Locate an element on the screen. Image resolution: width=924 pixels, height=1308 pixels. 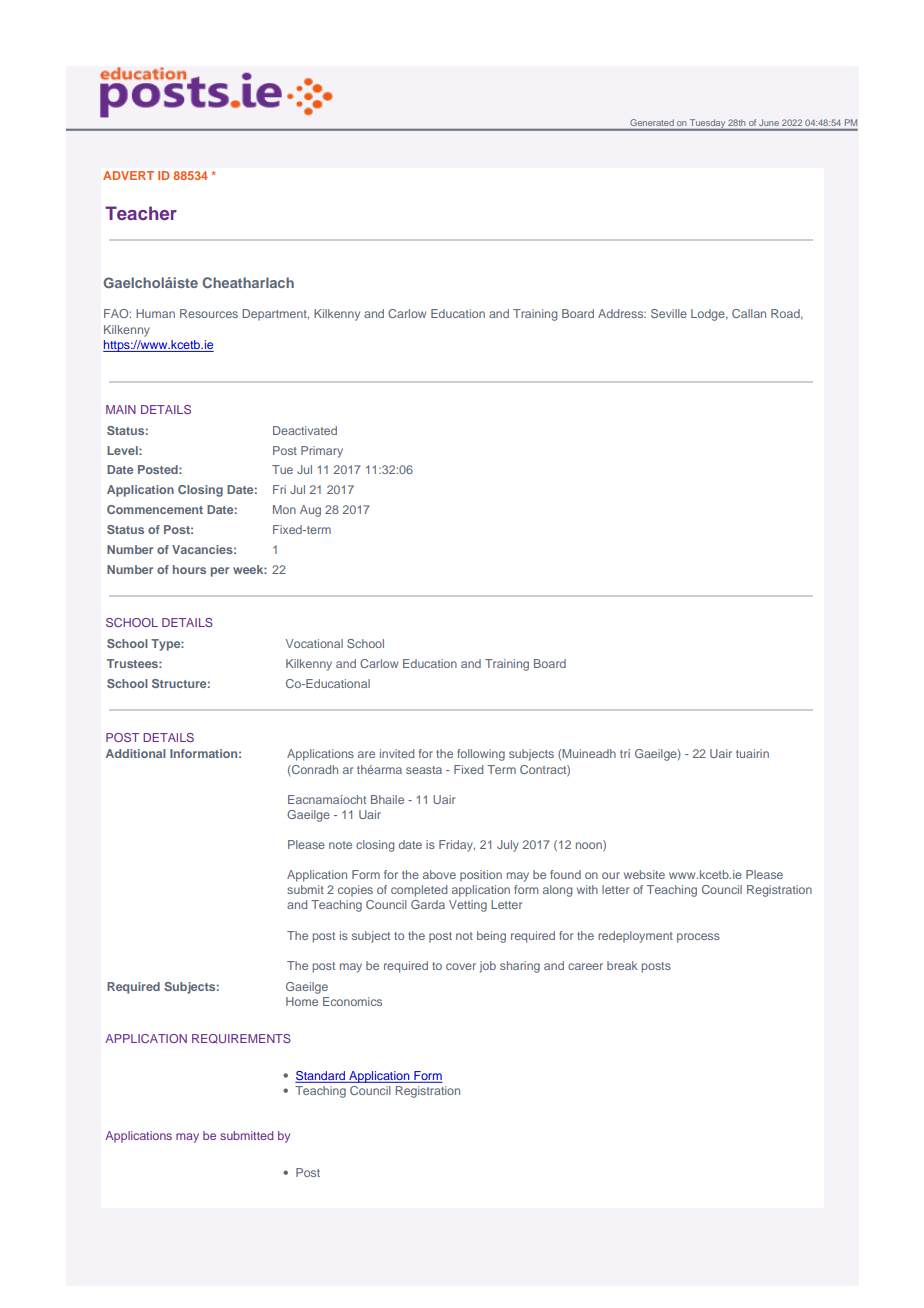
Teacher is located at coordinates (141, 213).
